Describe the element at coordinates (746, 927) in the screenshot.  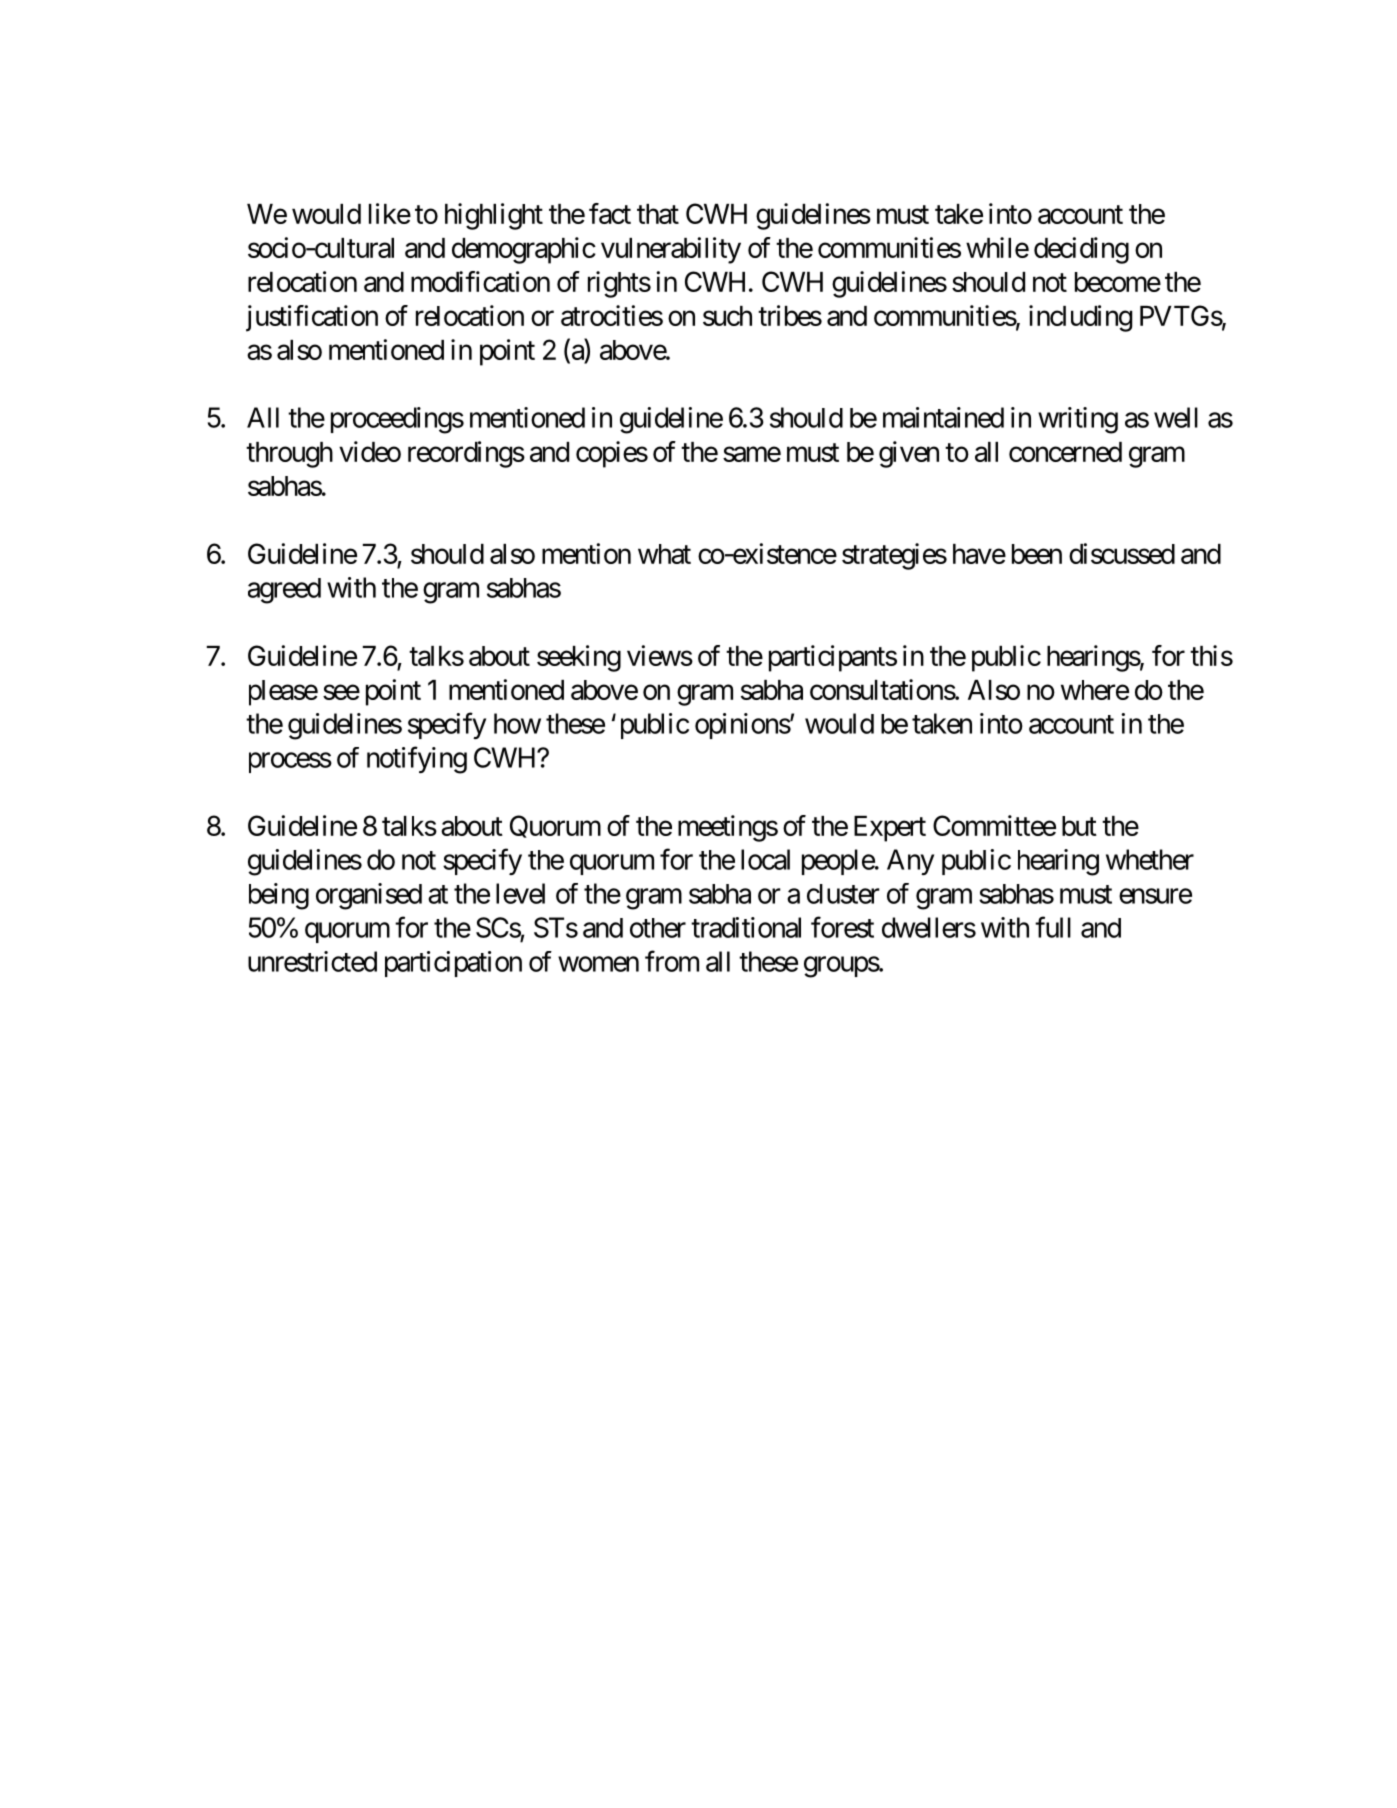
I see `traditional` at that location.
